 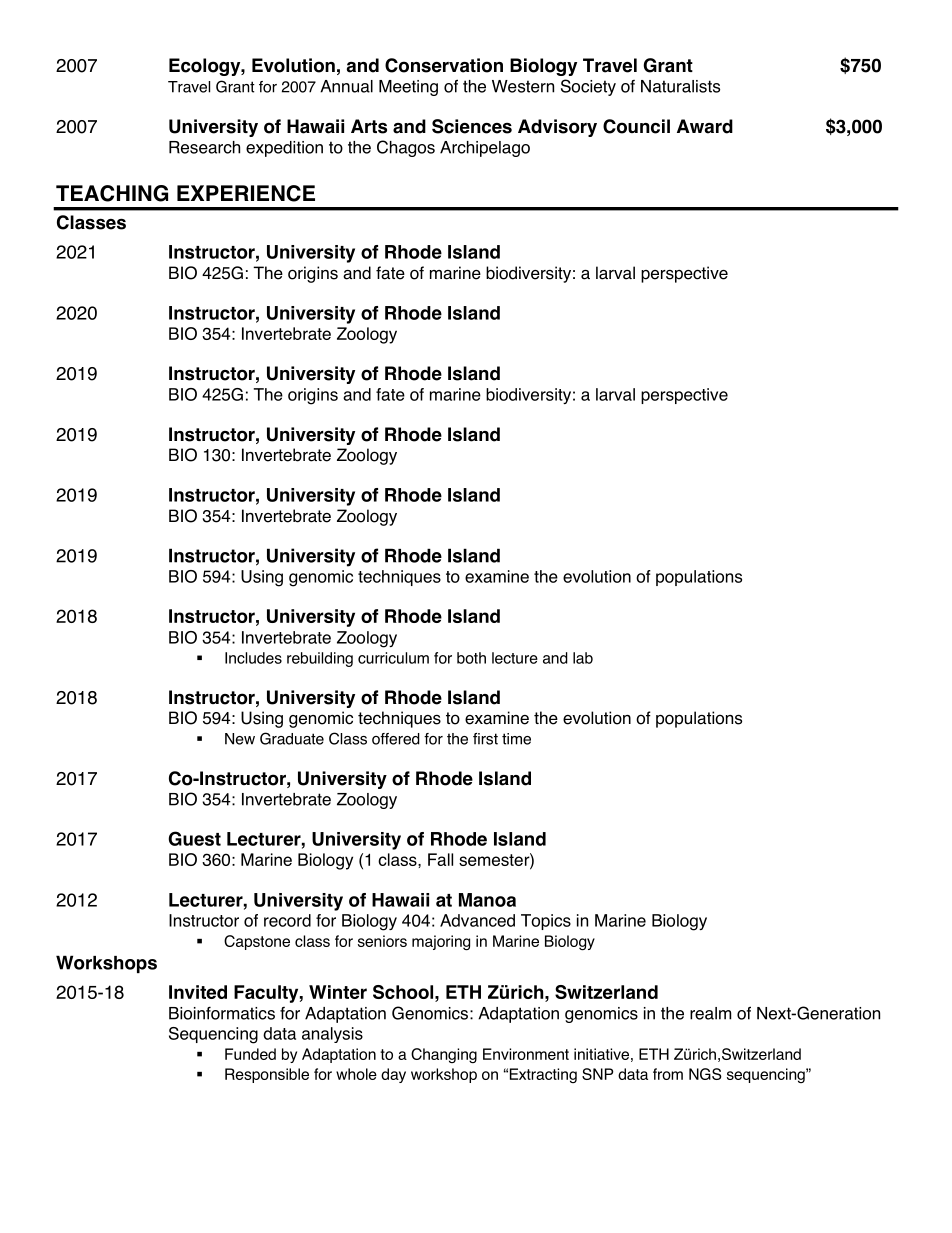 What do you see at coordinates (444, 1055) in the document?
I see `Changing` at bounding box center [444, 1055].
